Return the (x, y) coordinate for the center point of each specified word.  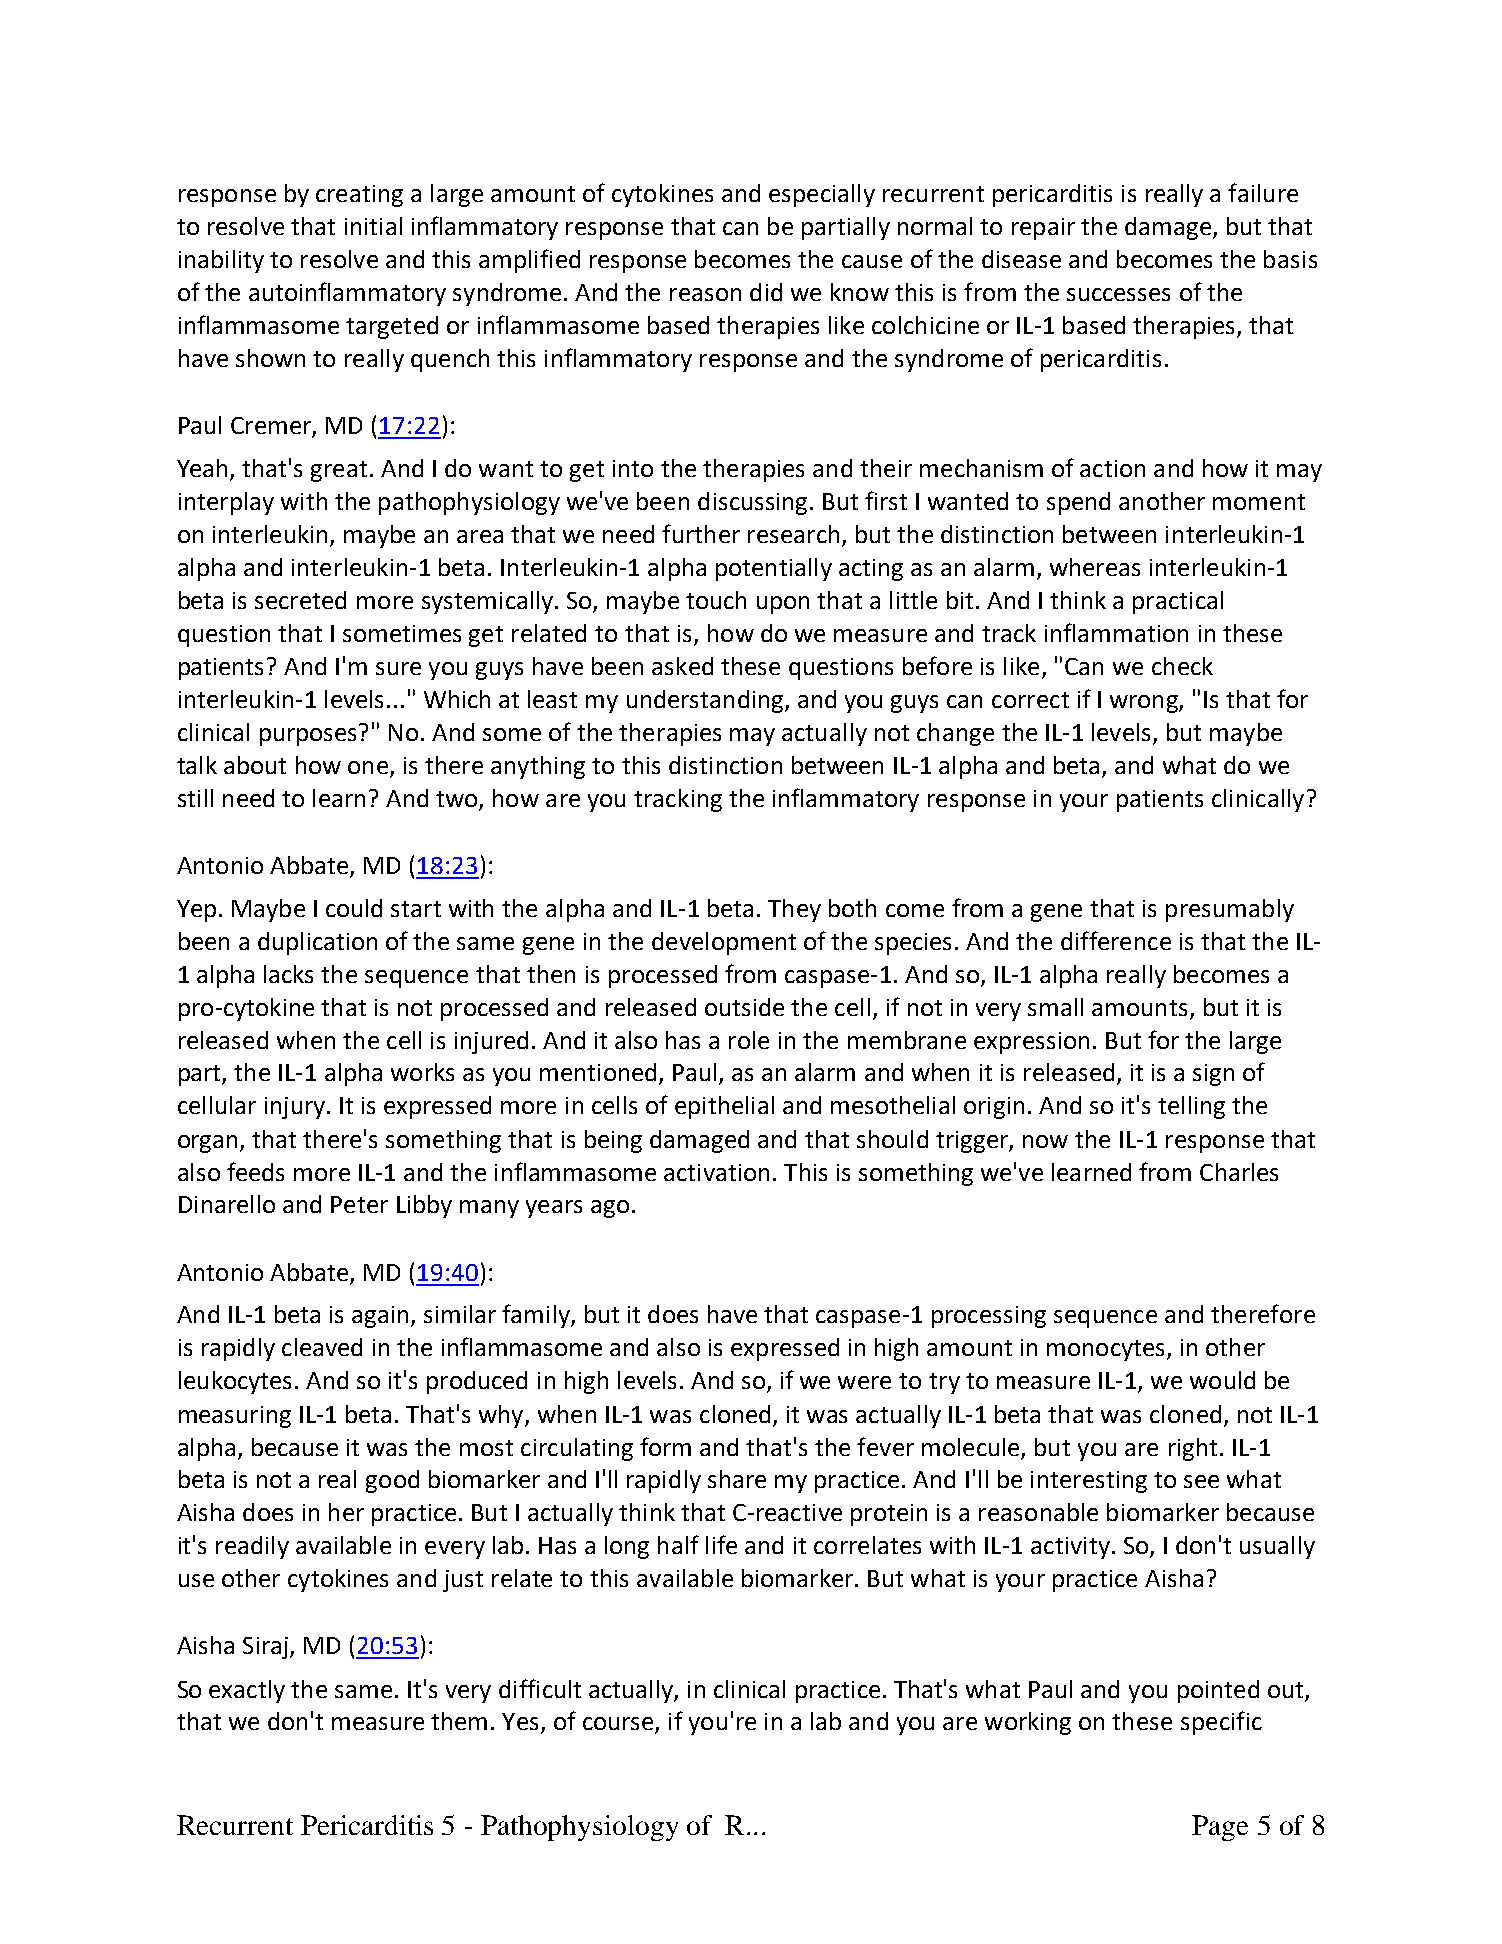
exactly (247, 1691)
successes (1118, 294)
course (619, 1725)
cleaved (322, 1347)
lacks (288, 974)
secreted (300, 600)
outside (744, 1007)
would (1222, 1380)
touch (716, 600)
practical (1178, 602)
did (766, 292)
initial (373, 226)
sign (1213, 1075)
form (665, 1446)
